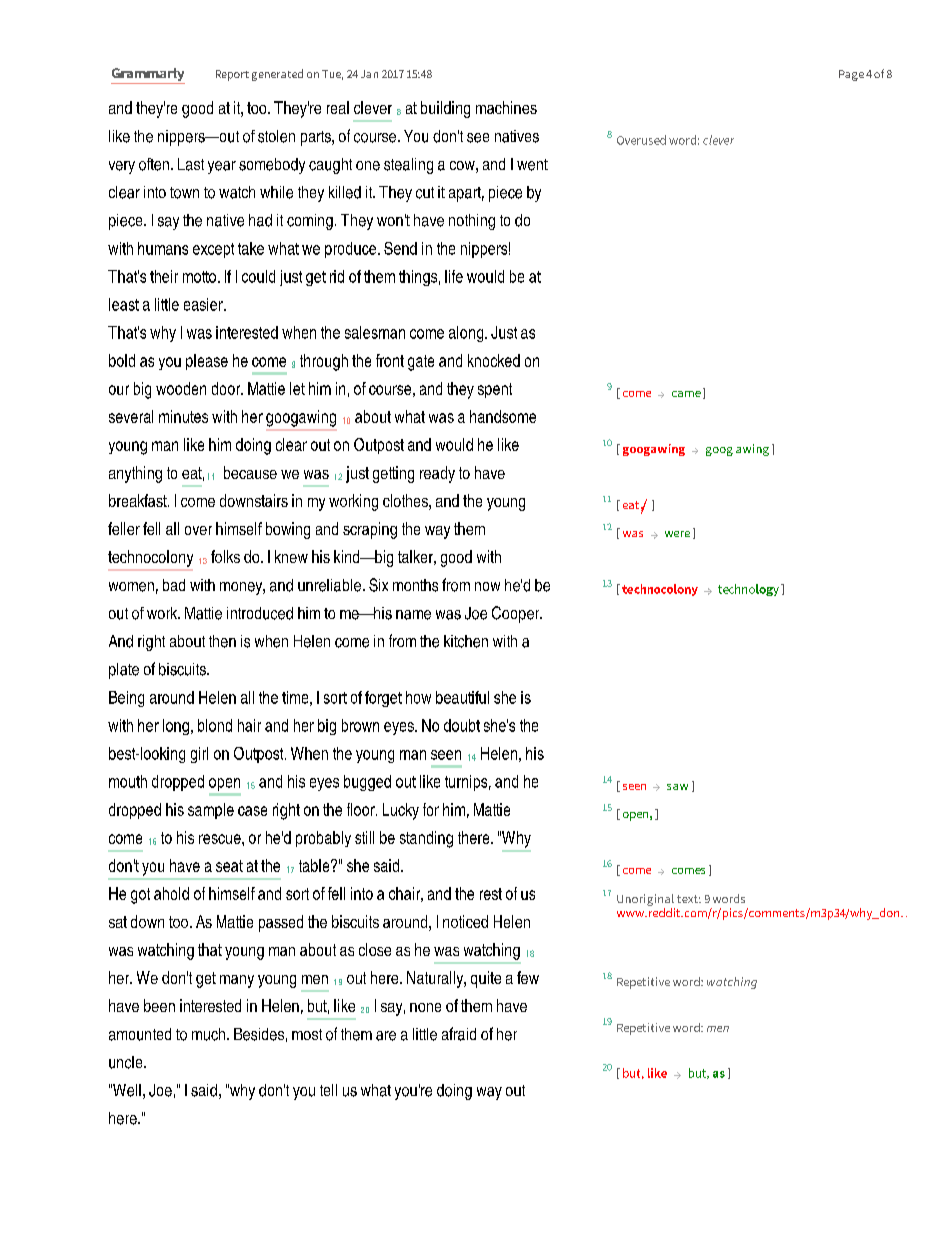  I want to click on now, so click(487, 586).
